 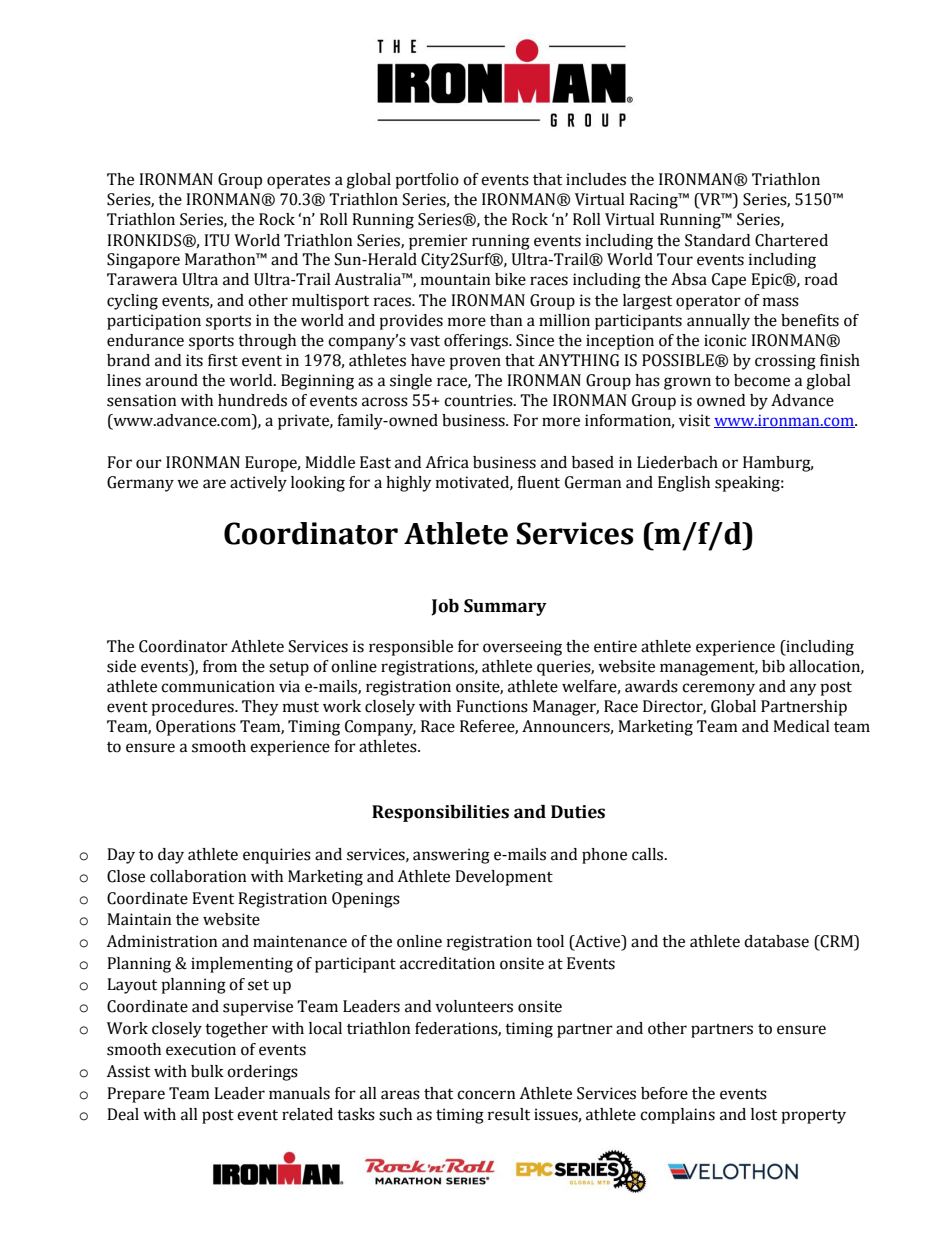 What do you see at coordinates (538, 482) in the image?
I see `fluent` at bounding box center [538, 482].
